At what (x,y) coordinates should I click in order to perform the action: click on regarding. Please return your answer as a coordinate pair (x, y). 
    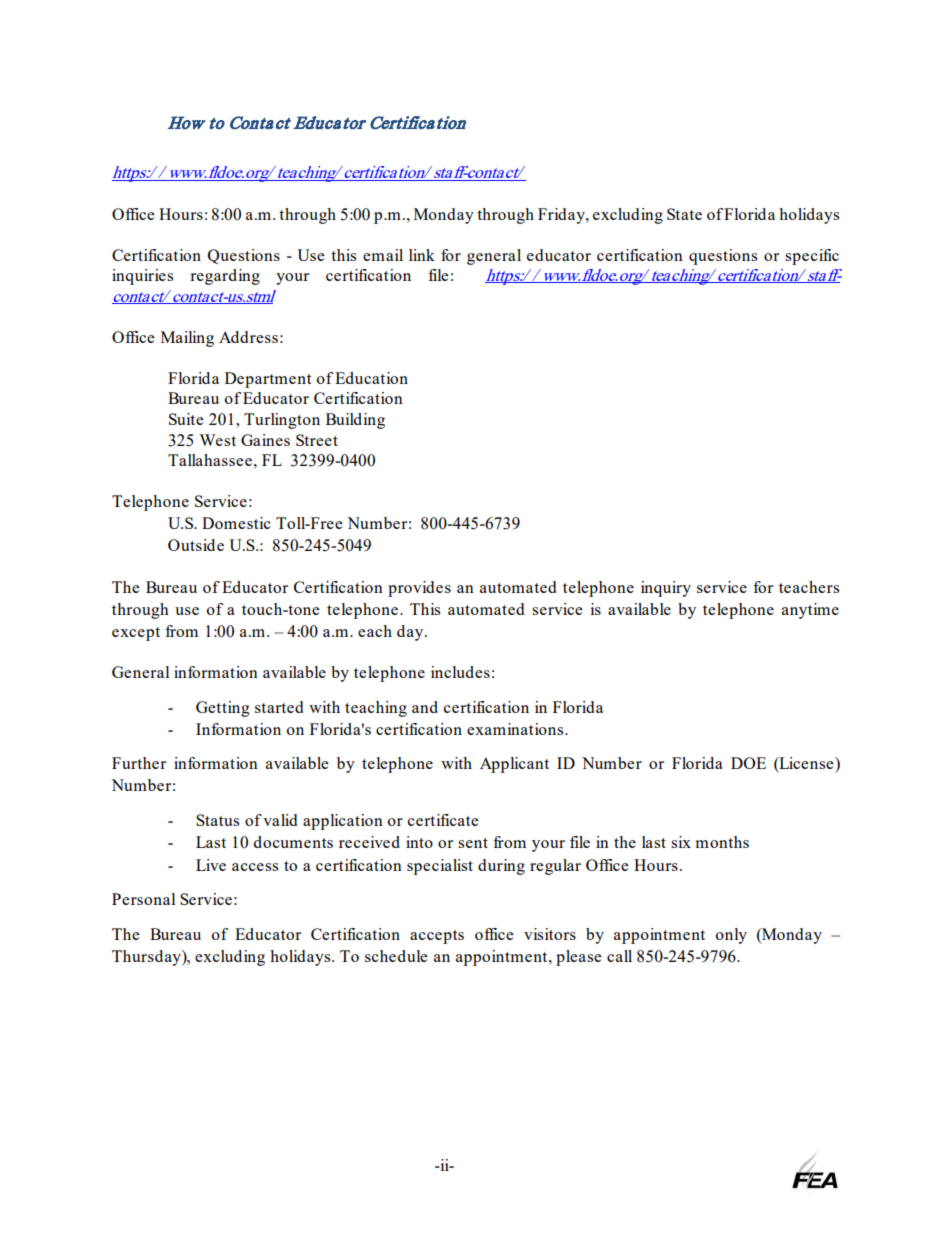
    Looking at the image, I should click on (225, 277).
